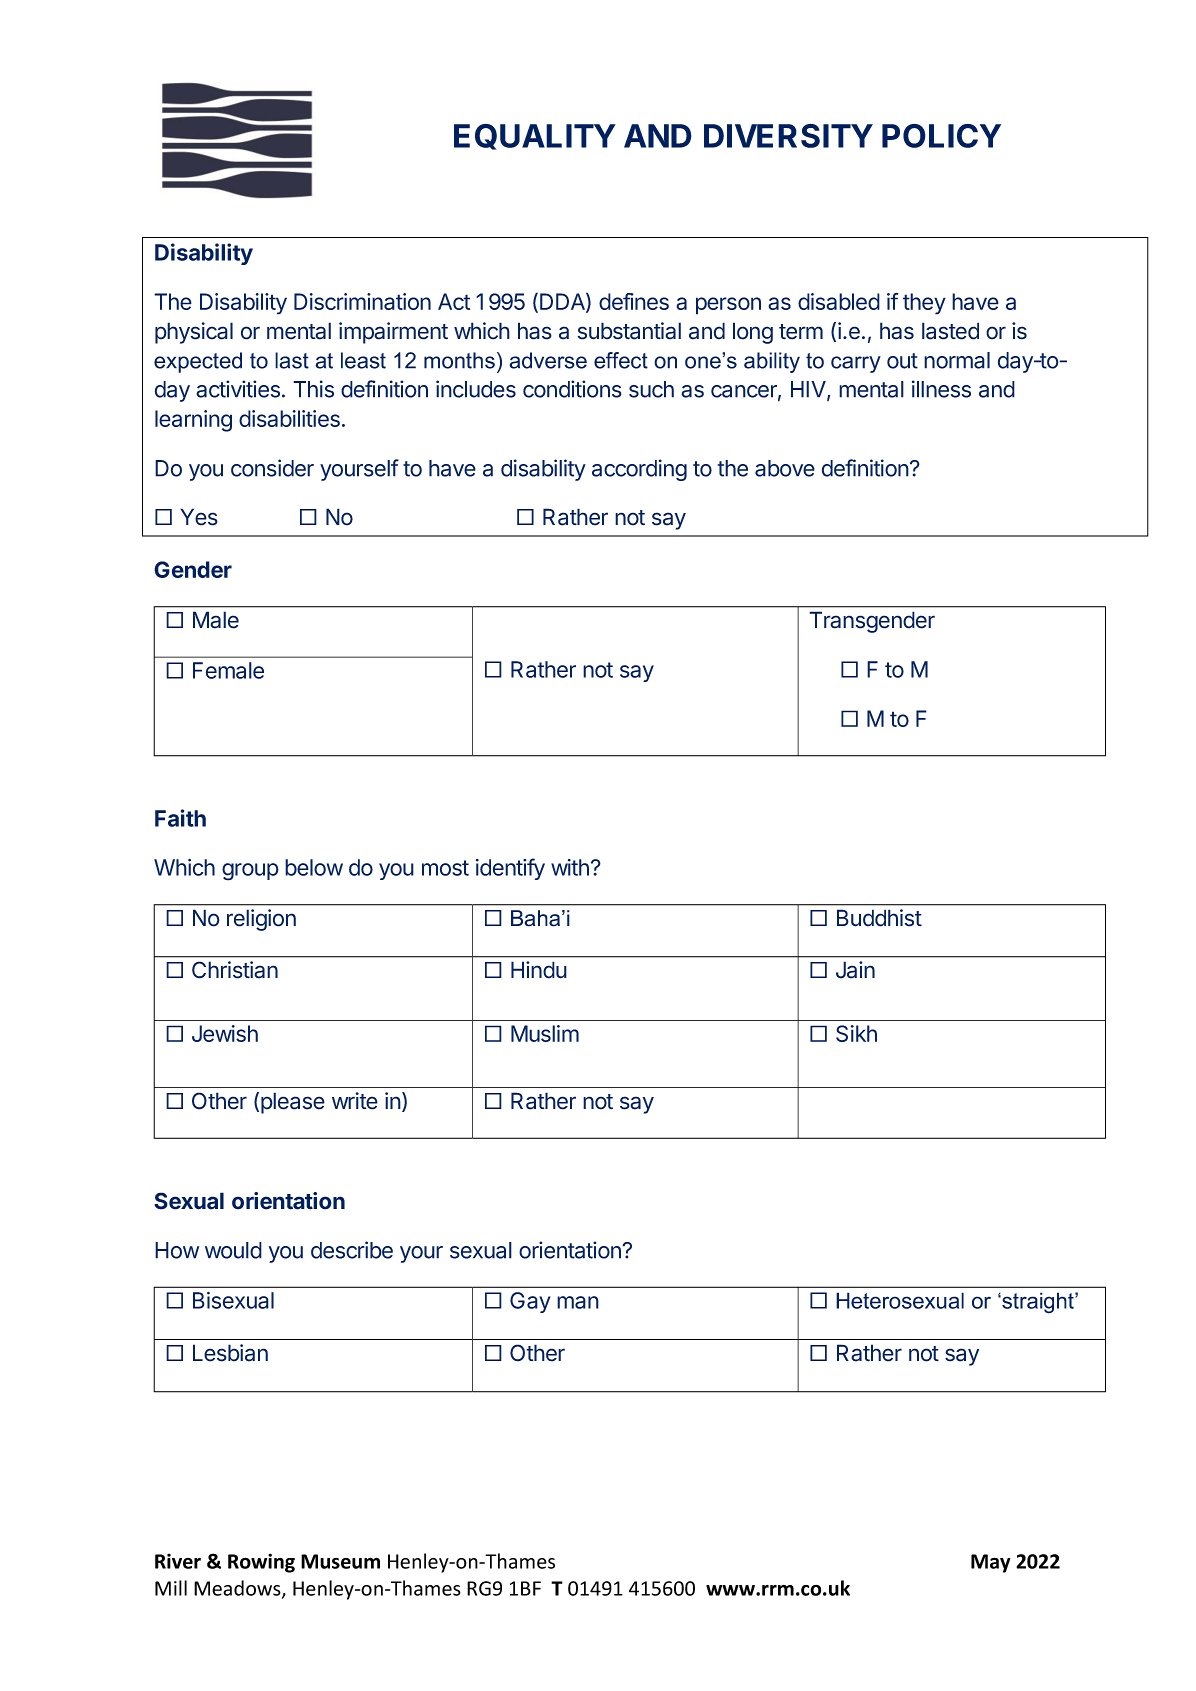 The image size is (1196, 1691). I want to click on please, so click(293, 1103).
